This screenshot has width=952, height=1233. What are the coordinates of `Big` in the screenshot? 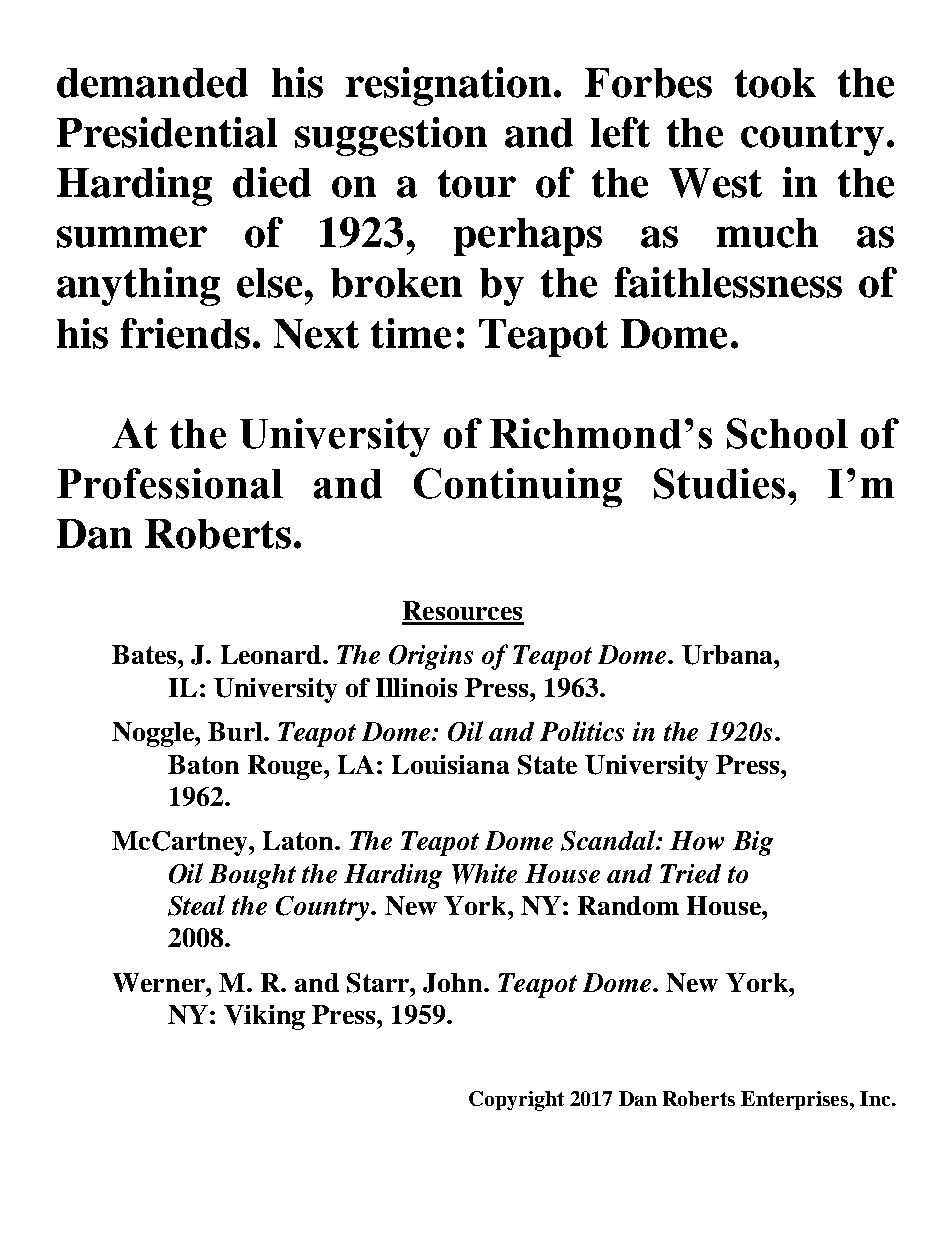 It's located at (753, 843).
